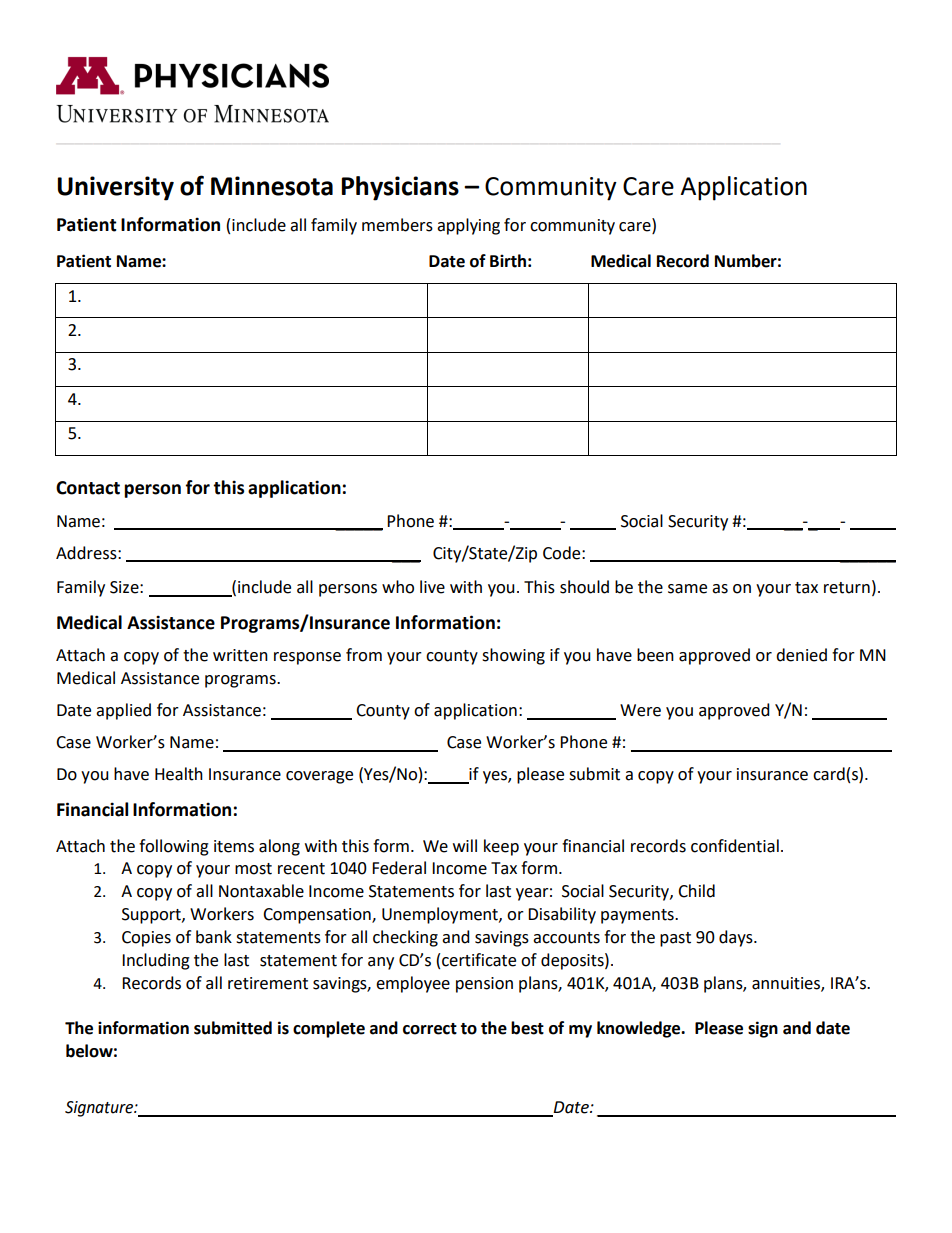 The image size is (952, 1233). I want to click on written, so click(240, 655).
